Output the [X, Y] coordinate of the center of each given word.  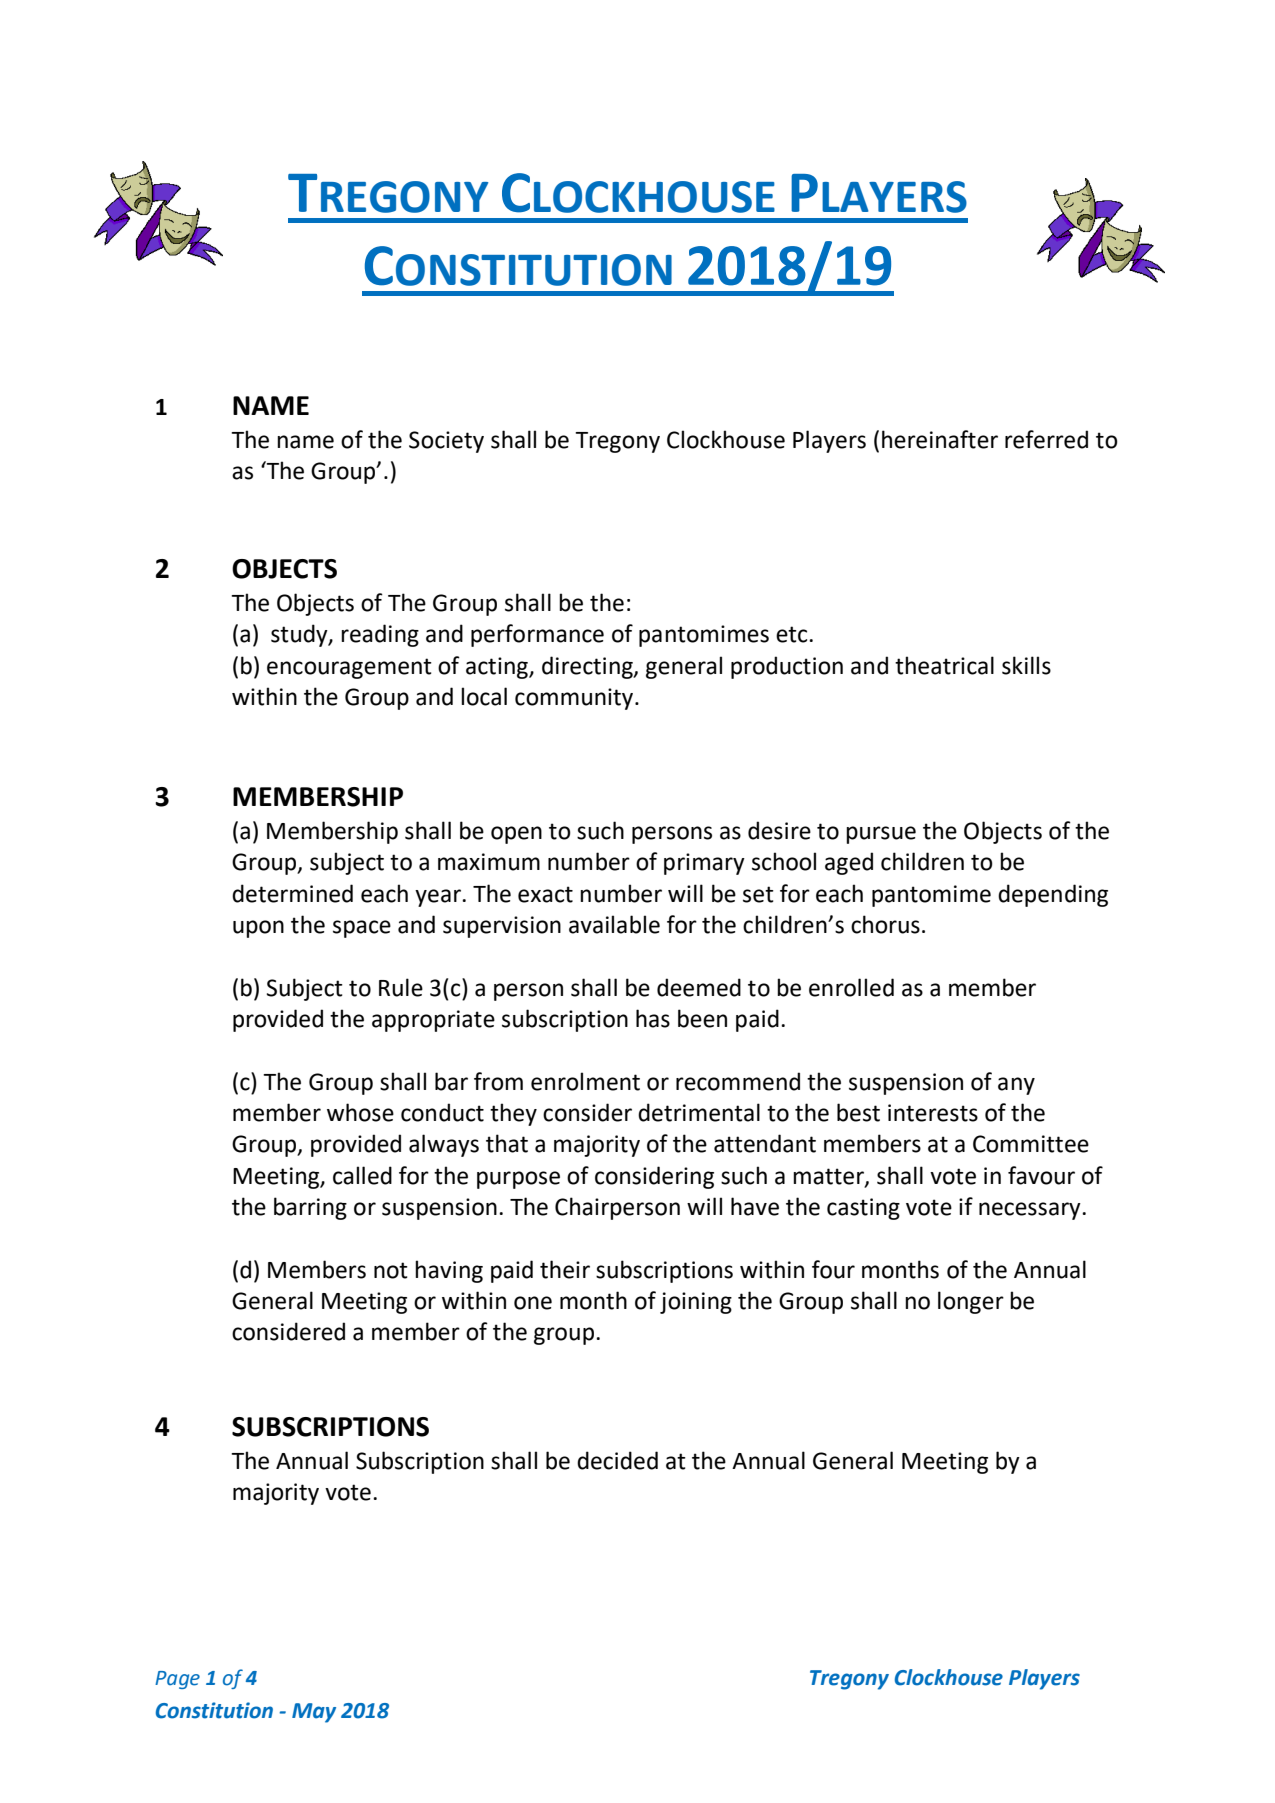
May [314, 1713]
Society [446, 442]
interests [933, 1113]
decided [617, 1460]
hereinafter [940, 439]
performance [537, 635]
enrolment [585, 1081]
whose [360, 1112]
